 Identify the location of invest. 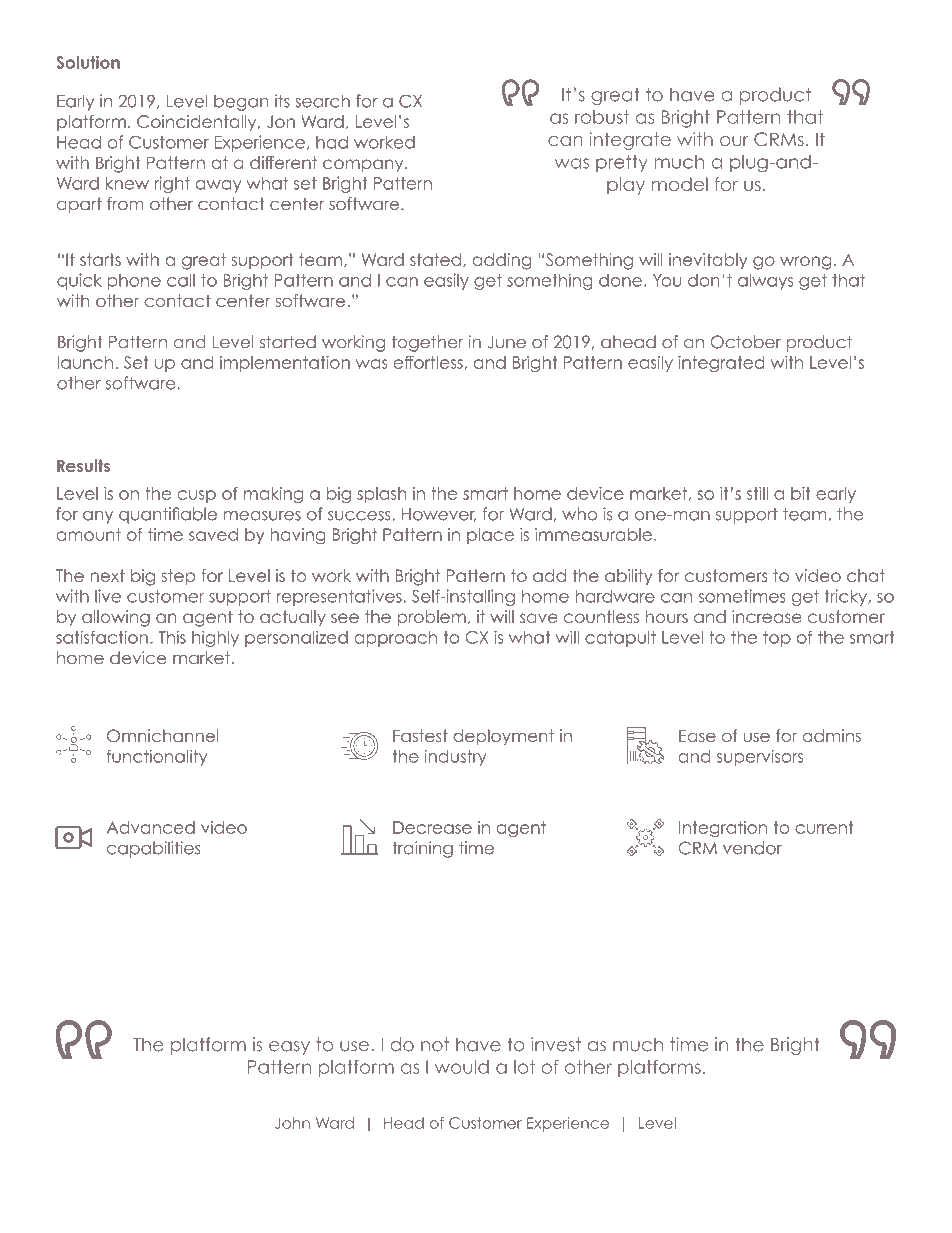
(556, 1044).
